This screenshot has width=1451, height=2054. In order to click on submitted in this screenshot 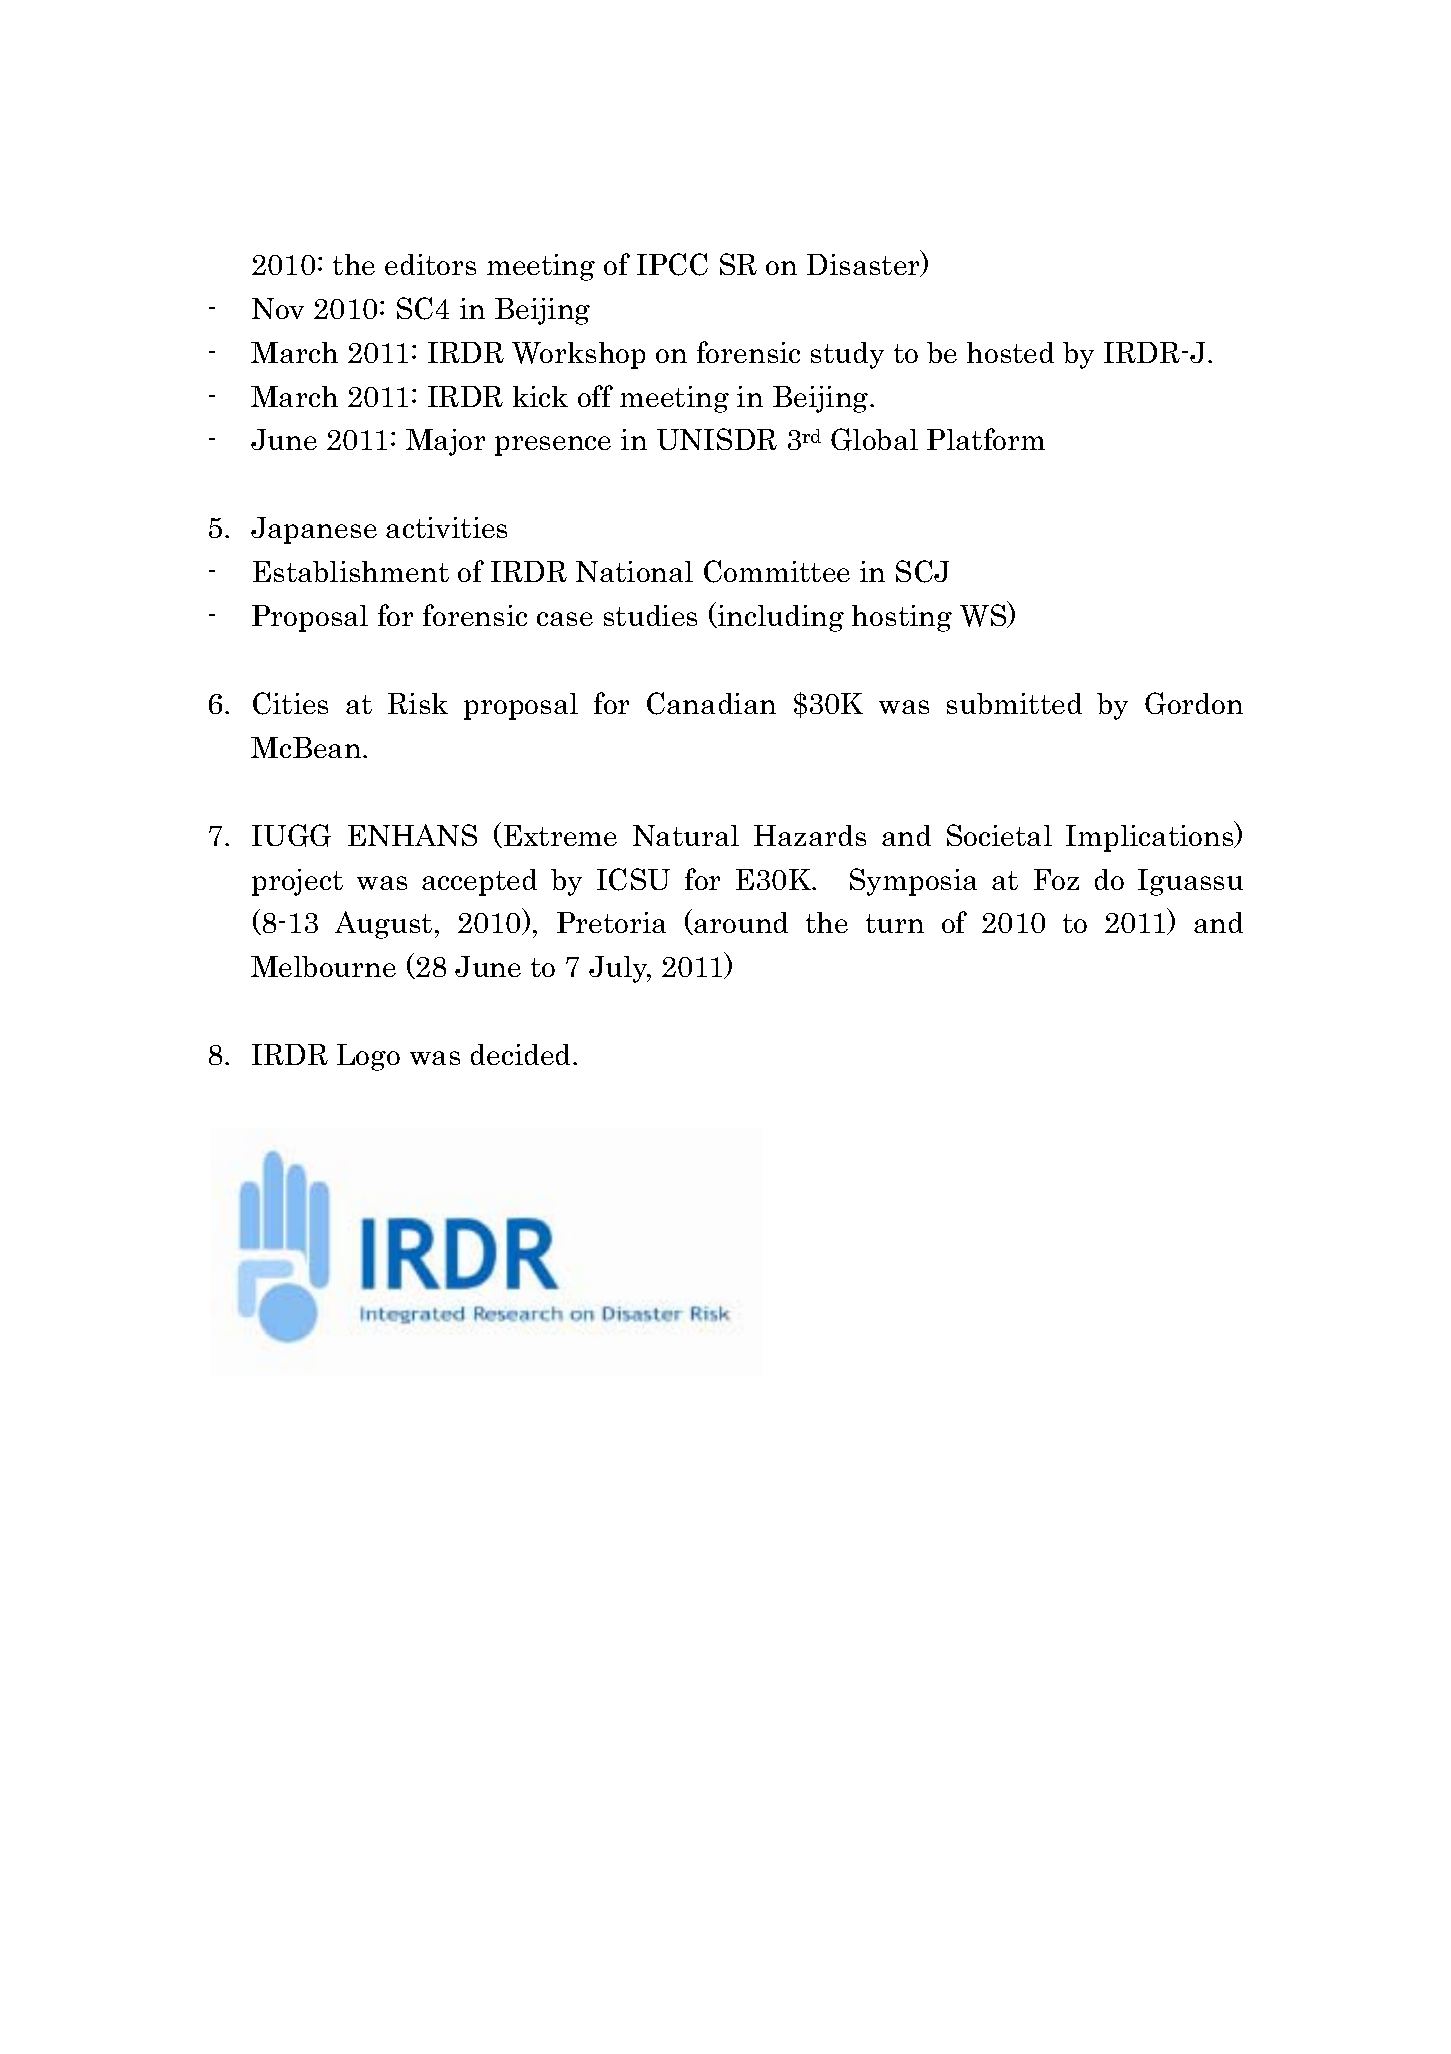, I will do `click(1014, 703)`.
